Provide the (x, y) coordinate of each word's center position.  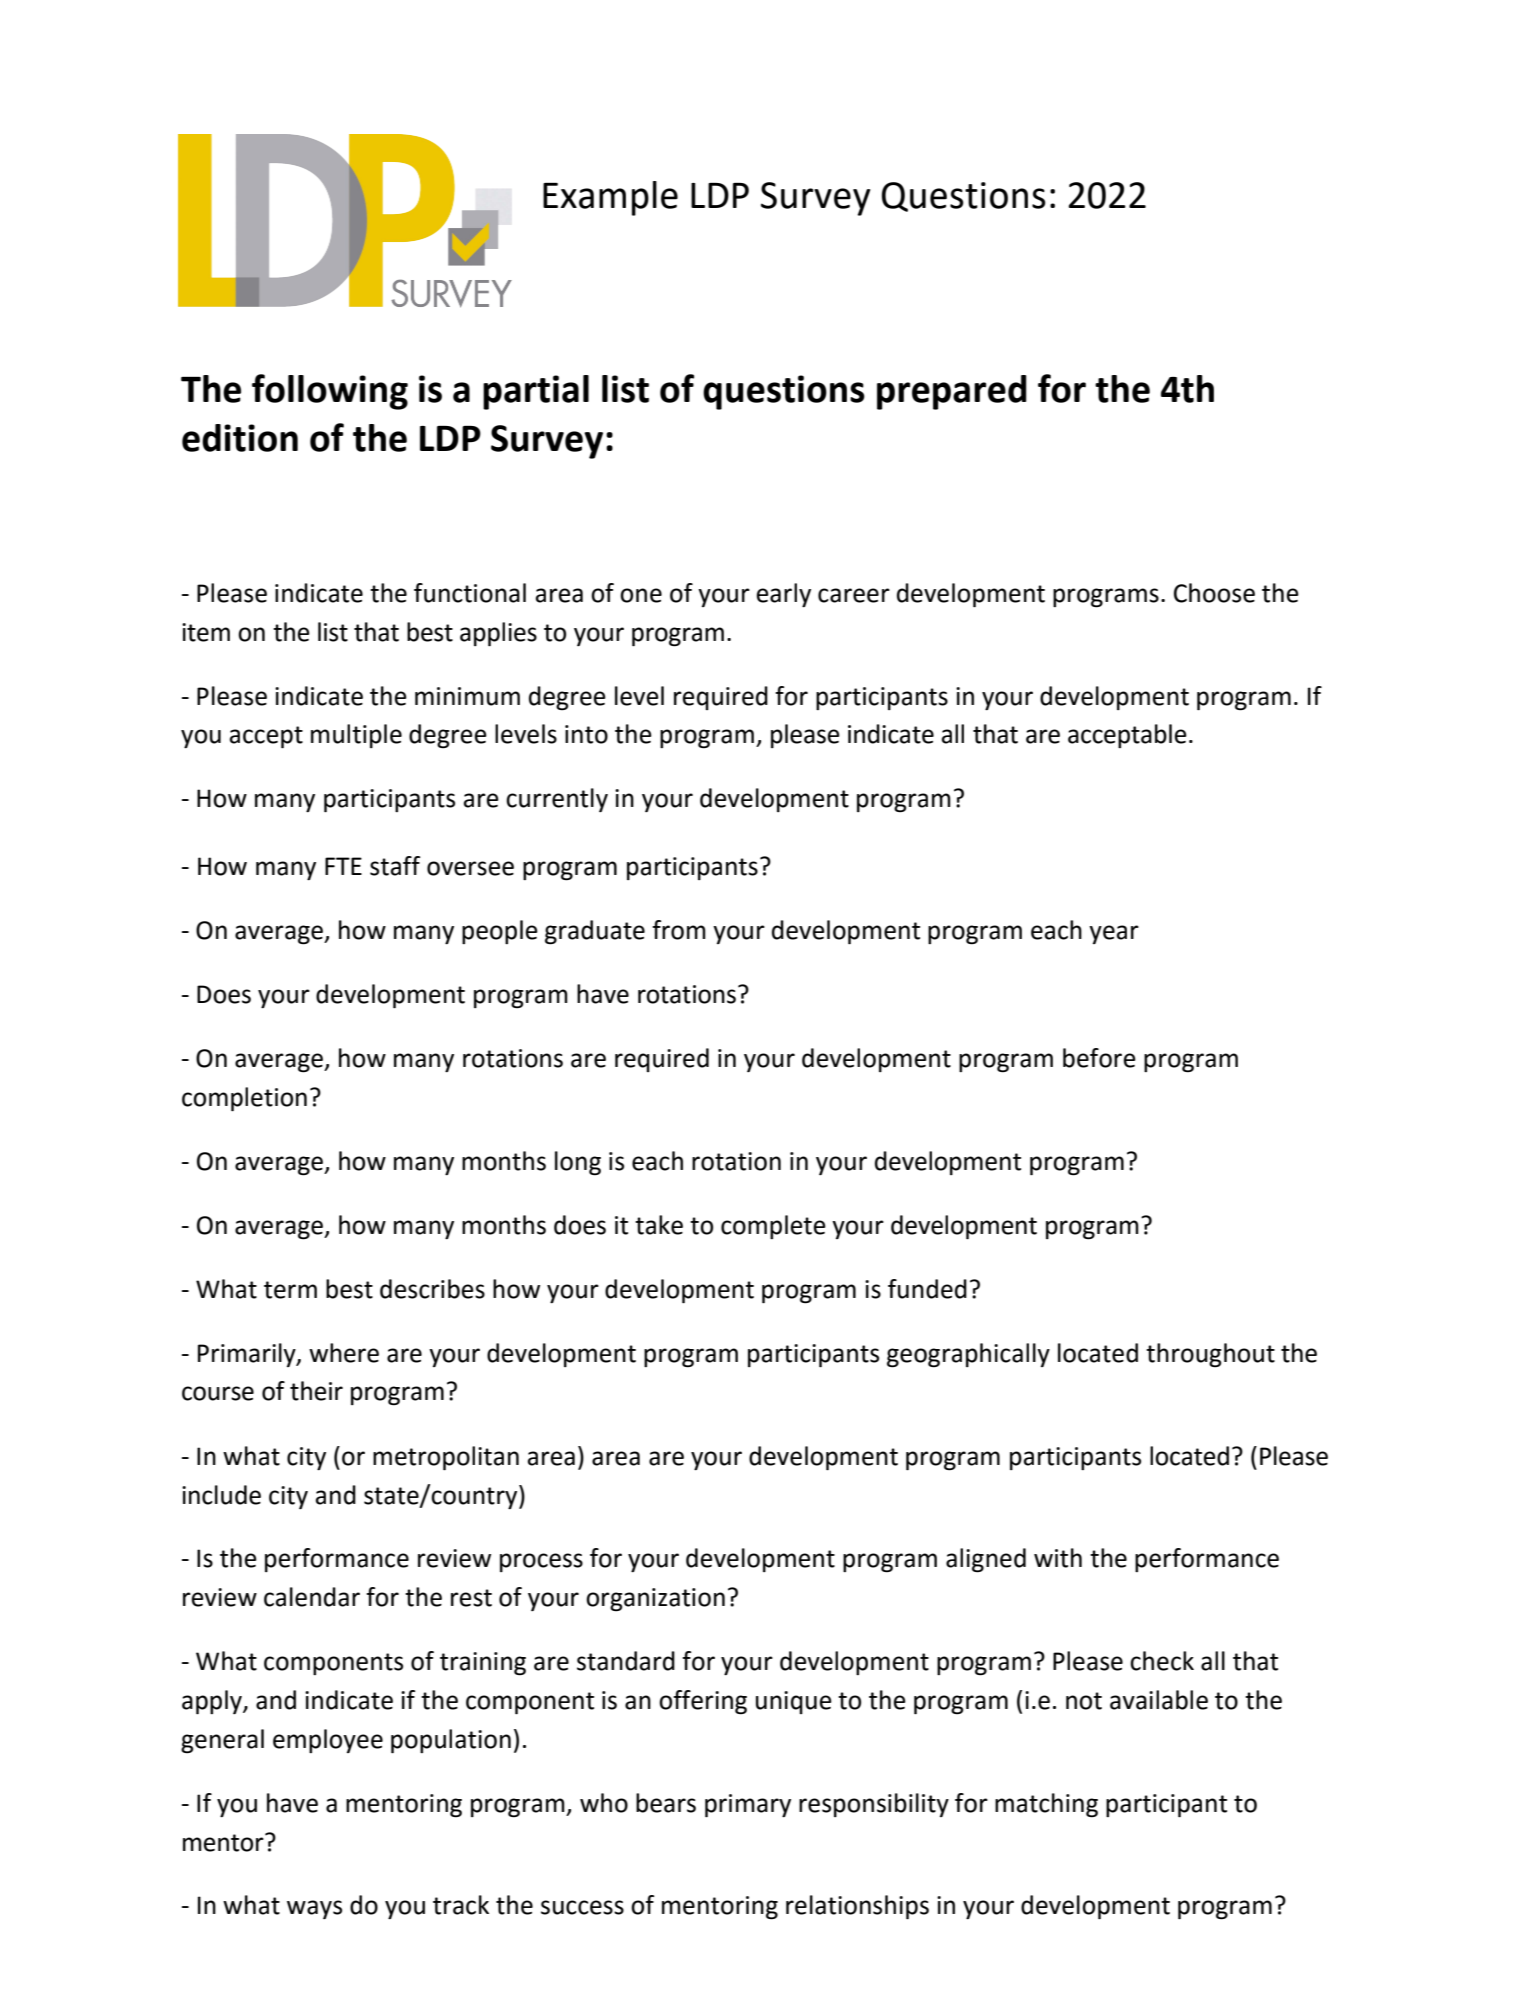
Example (610, 198)
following (330, 392)
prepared (952, 392)
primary (748, 1806)
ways (314, 1909)
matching (1046, 1805)
